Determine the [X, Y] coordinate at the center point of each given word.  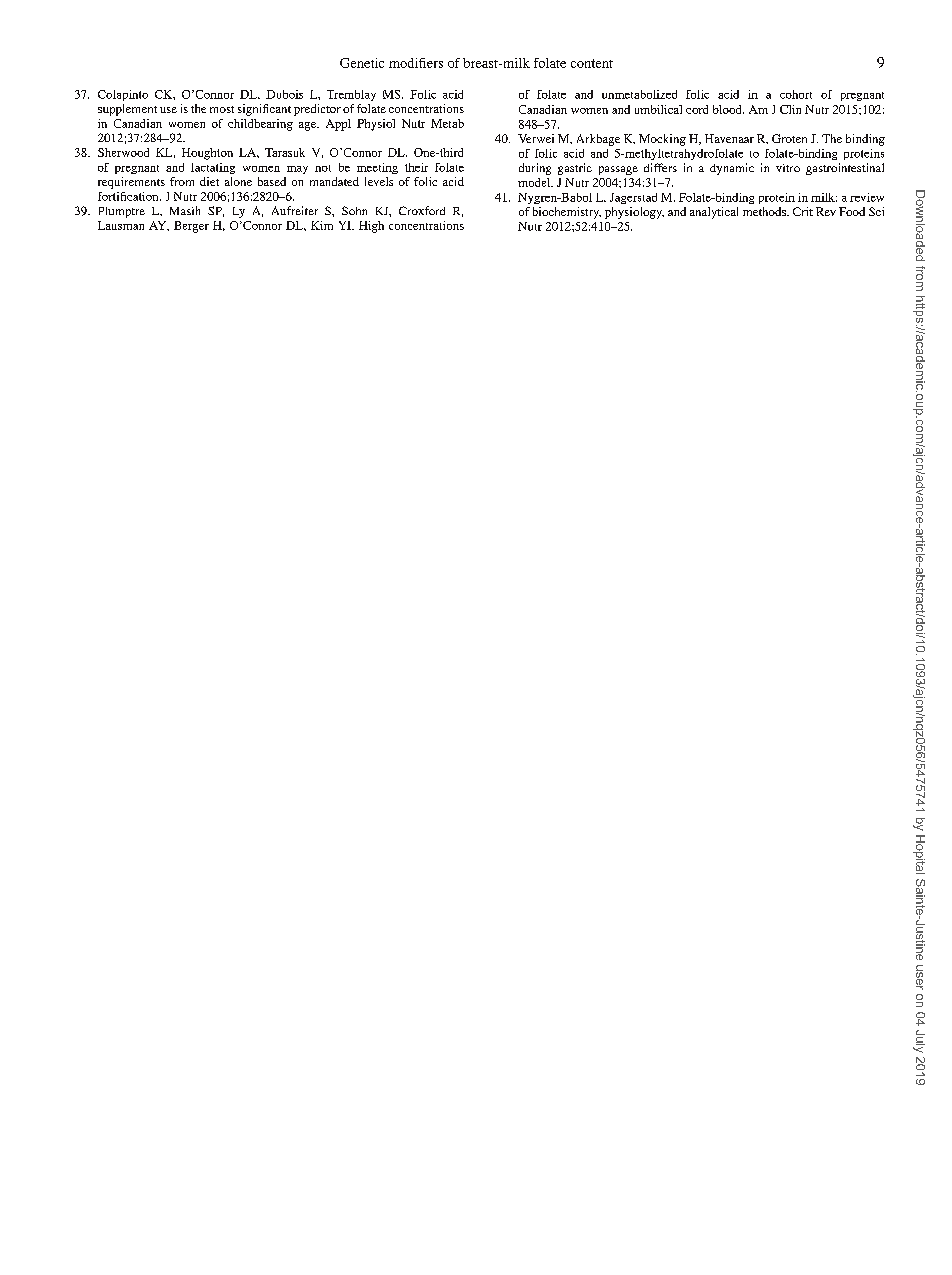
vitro [788, 168]
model [535, 182]
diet [209, 181]
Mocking [662, 140]
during [535, 169]
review [867, 197]
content [592, 63]
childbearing [260, 125]
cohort [796, 94]
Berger [191, 227]
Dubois [284, 94]
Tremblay [351, 95]
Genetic [362, 63]
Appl [338, 125]
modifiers [416, 63]
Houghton [207, 154]
